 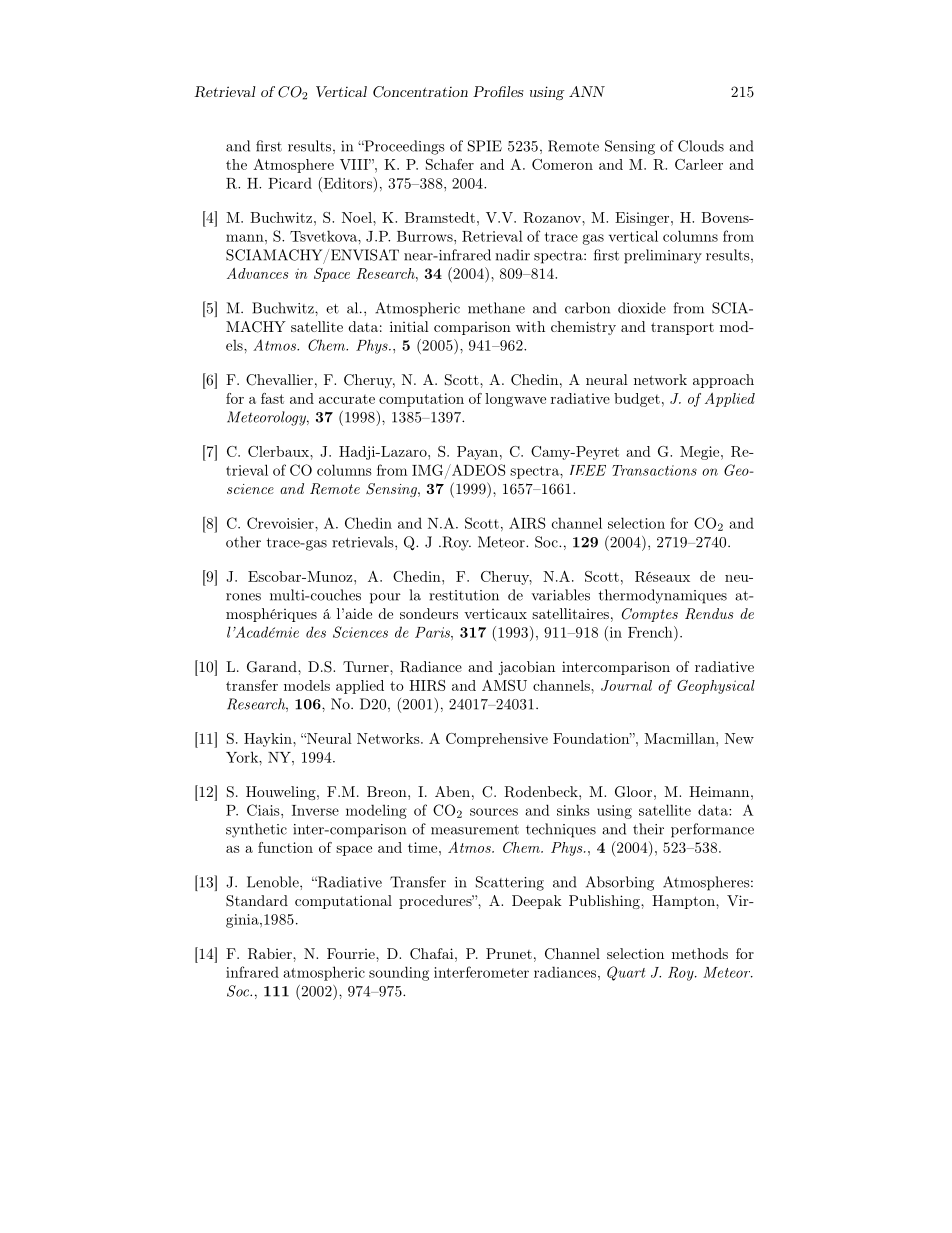 What do you see at coordinates (654, 470) in the screenshot?
I see `Transactions` at bounding box center [654, 470].
